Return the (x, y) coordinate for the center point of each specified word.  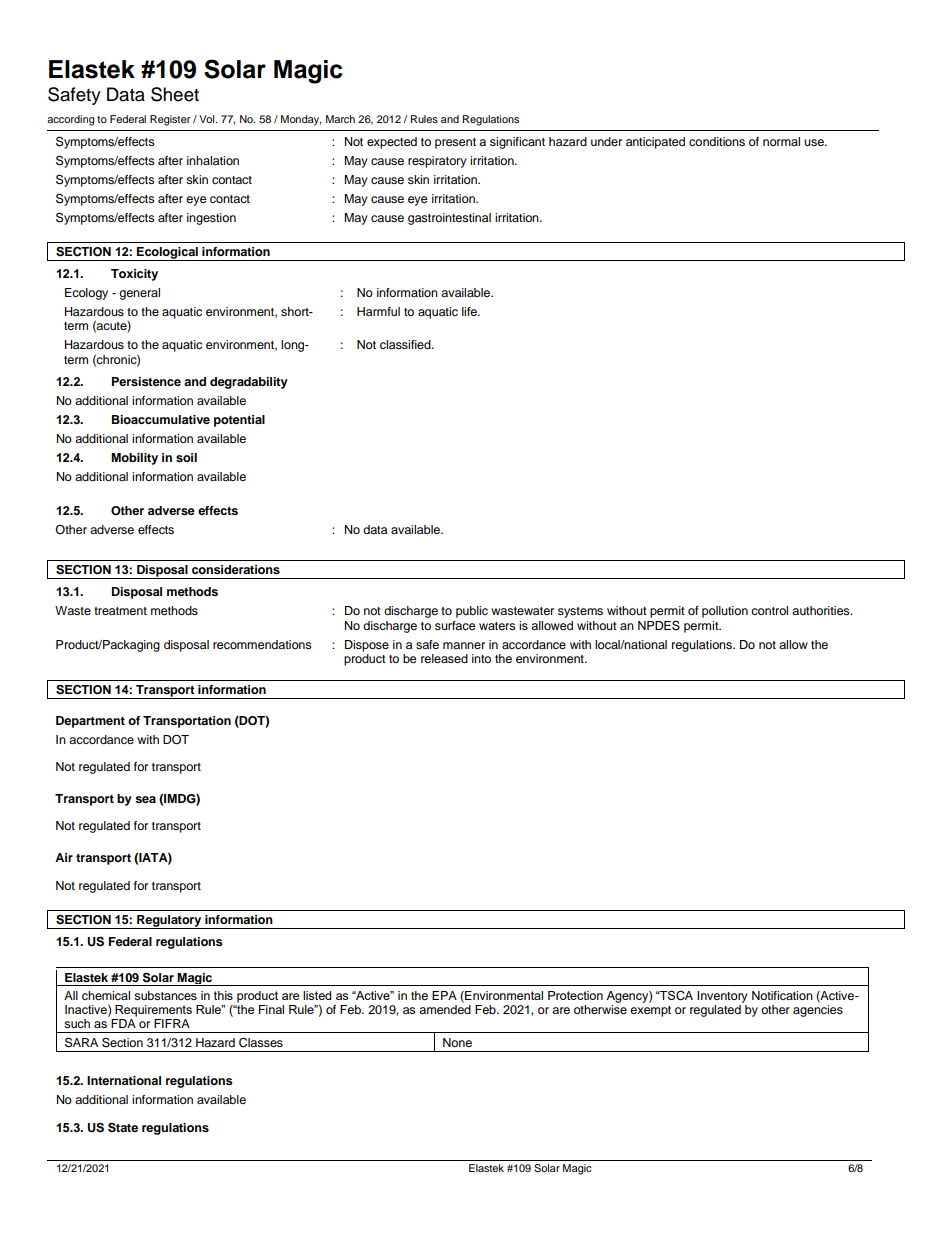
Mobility (134, 459)
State (123, 1127)
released (444, 658)
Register (170, 120)
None (457, 1042)
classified (406, 344)
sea (145, 799)
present (455, 143)
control (769, 610)
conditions (717, 141)
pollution (725, 612)
